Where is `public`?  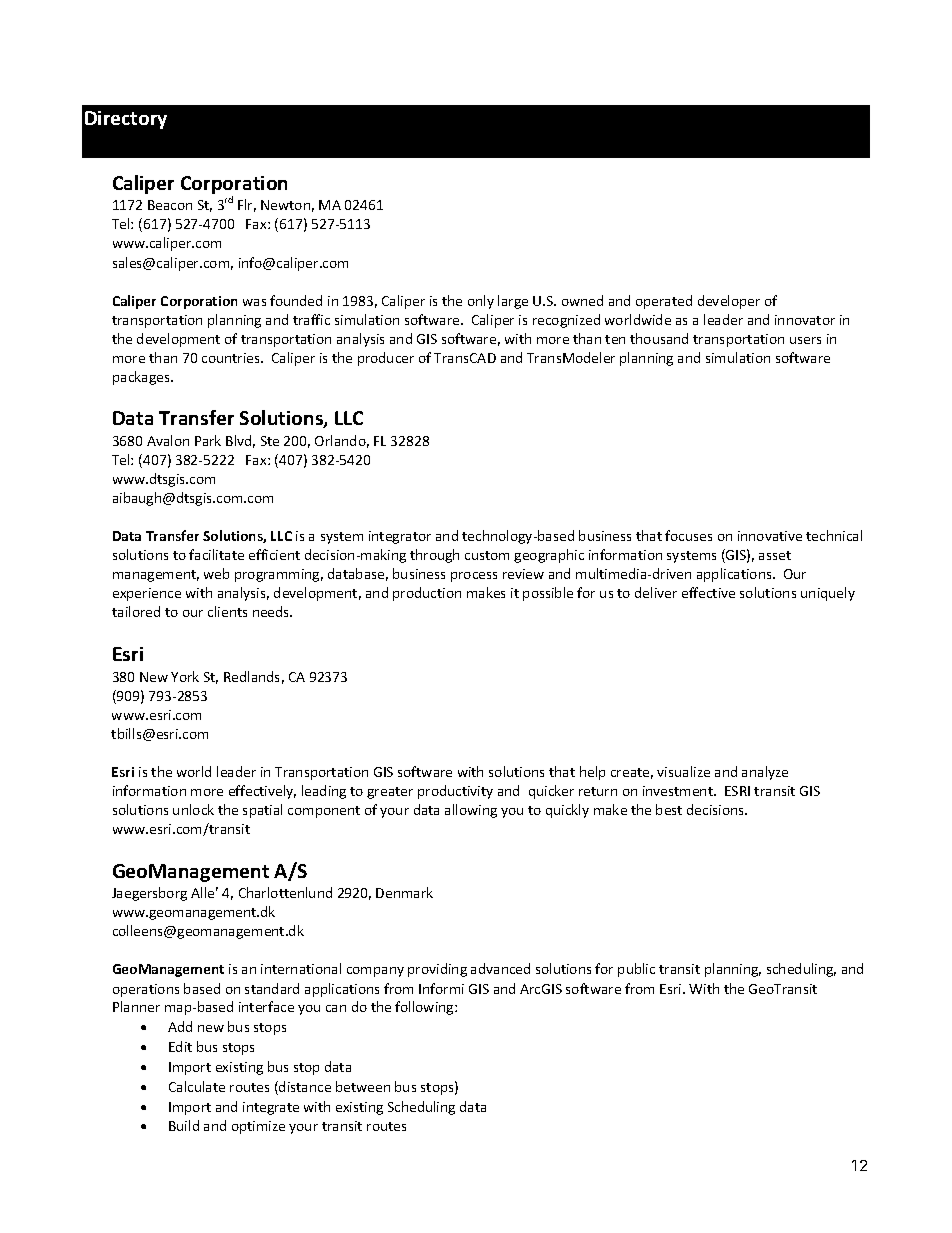
public is located at coordinates (636, 970).
